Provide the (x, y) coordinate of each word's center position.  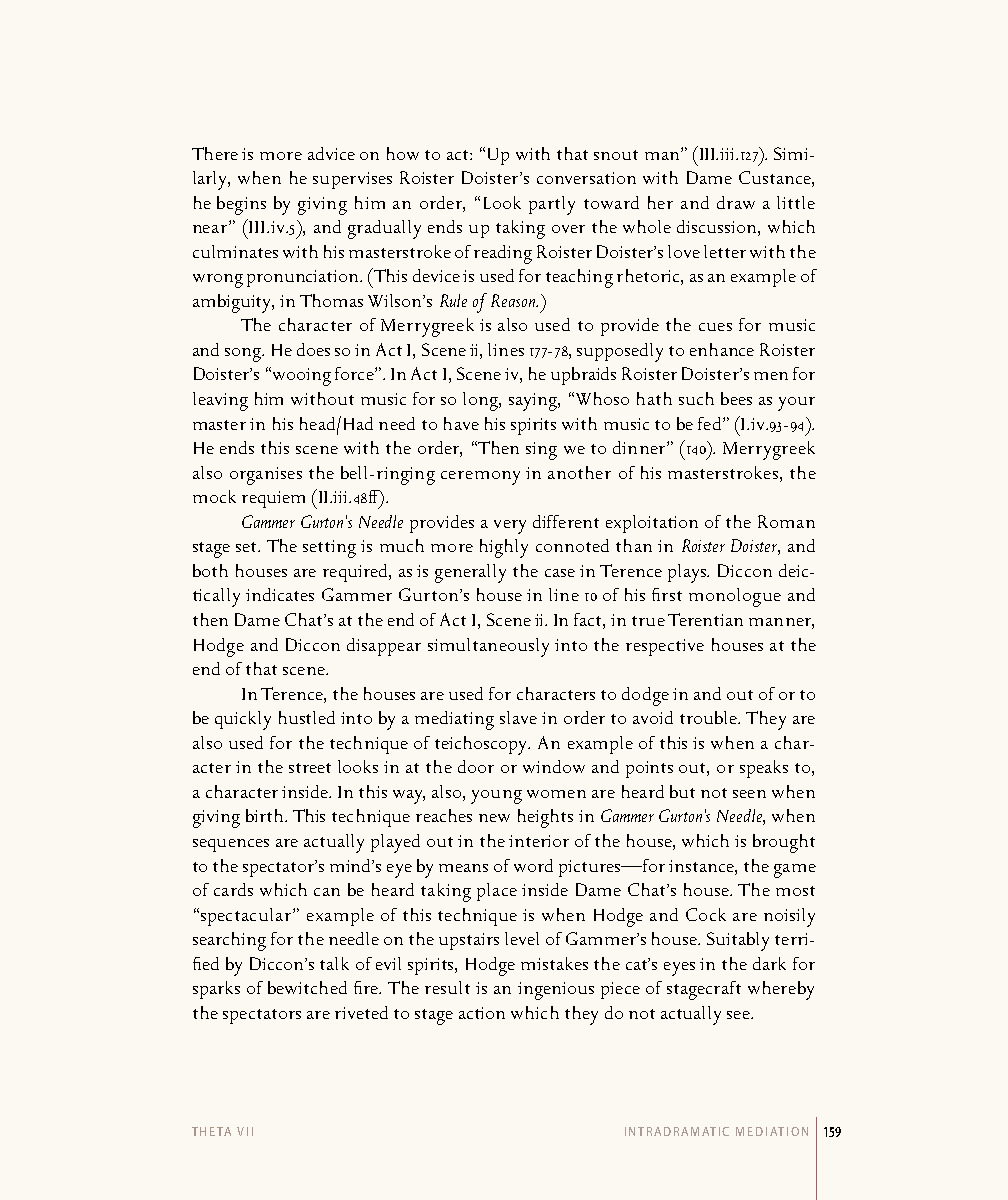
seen (749, 794)
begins (241, 205)
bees (736, 398)
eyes (679, 969)
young (496, 797)
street (310, 768)
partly (552, 205)
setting (329, 549)
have (461, 423)
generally (470, 573)
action (482, 1013)
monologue (735, 597)
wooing (300, 376)
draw (736, 202)
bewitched (307, 987)
